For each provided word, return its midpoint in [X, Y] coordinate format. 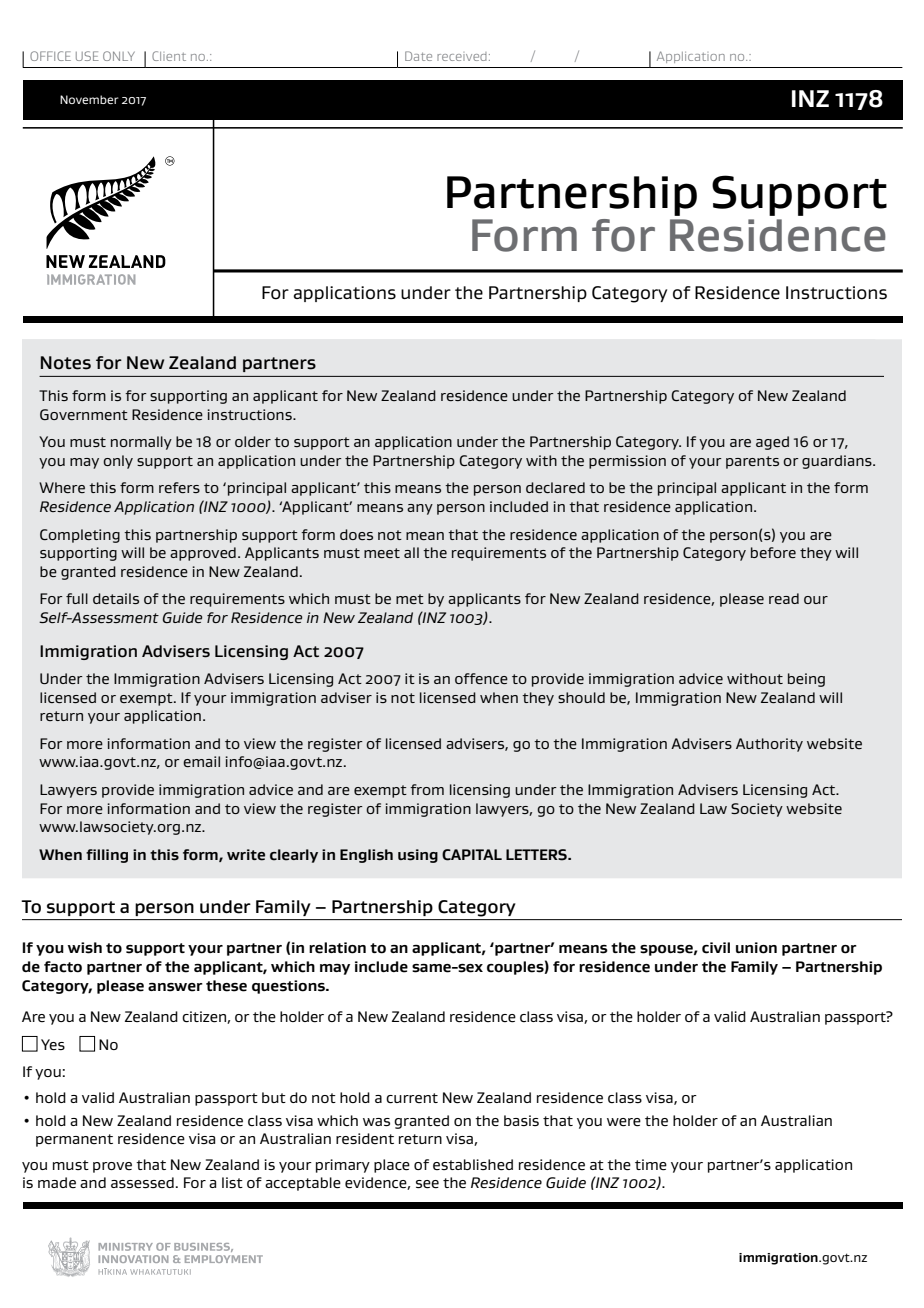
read [784, 598]
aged [772, 443]
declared [555, 487]
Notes [66, 363]
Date [418, 56]
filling [107, 856]
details [116, 598]
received [462, 56]
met [410, 599]
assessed [142, 1183]
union [756, 948]
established [473, 1165]
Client [169, 56]
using [418, 856]
